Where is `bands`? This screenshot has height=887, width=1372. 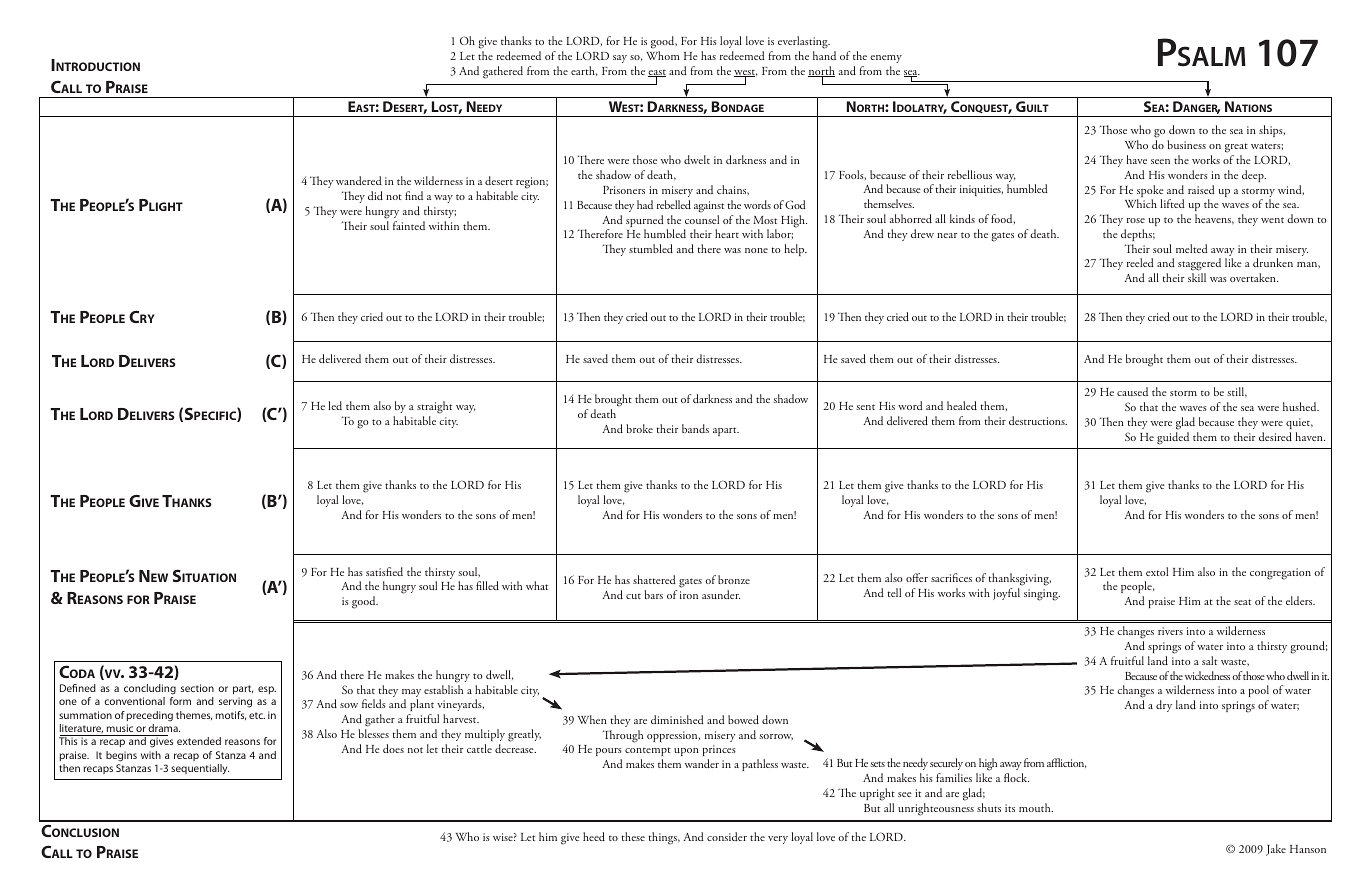 bands is located at coordinates (695, 428).
